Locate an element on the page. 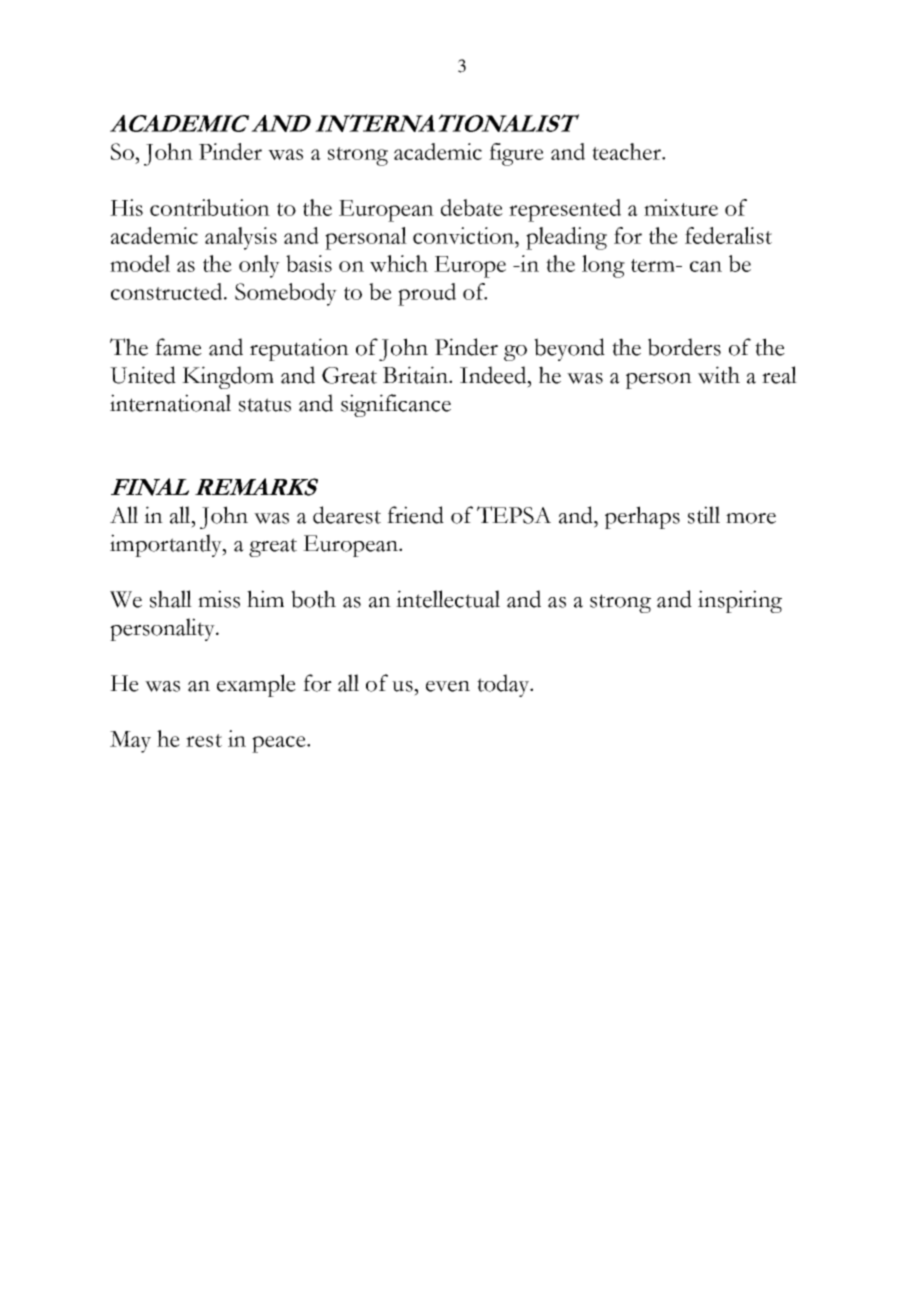  even is located at coordinates (448, 686).
